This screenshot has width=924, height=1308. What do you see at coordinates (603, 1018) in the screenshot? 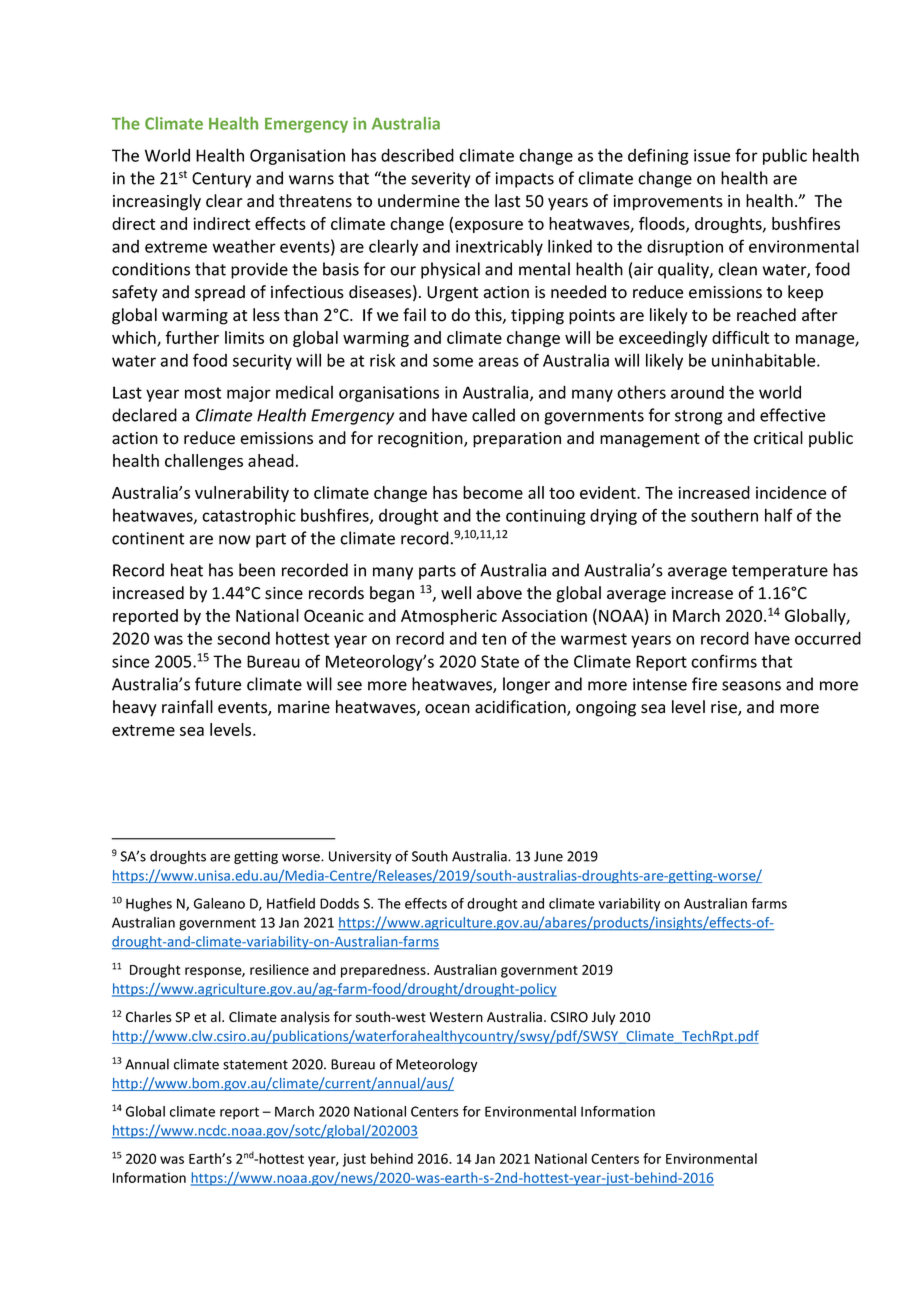
I see `July` at bounding box center [603, 1018].
